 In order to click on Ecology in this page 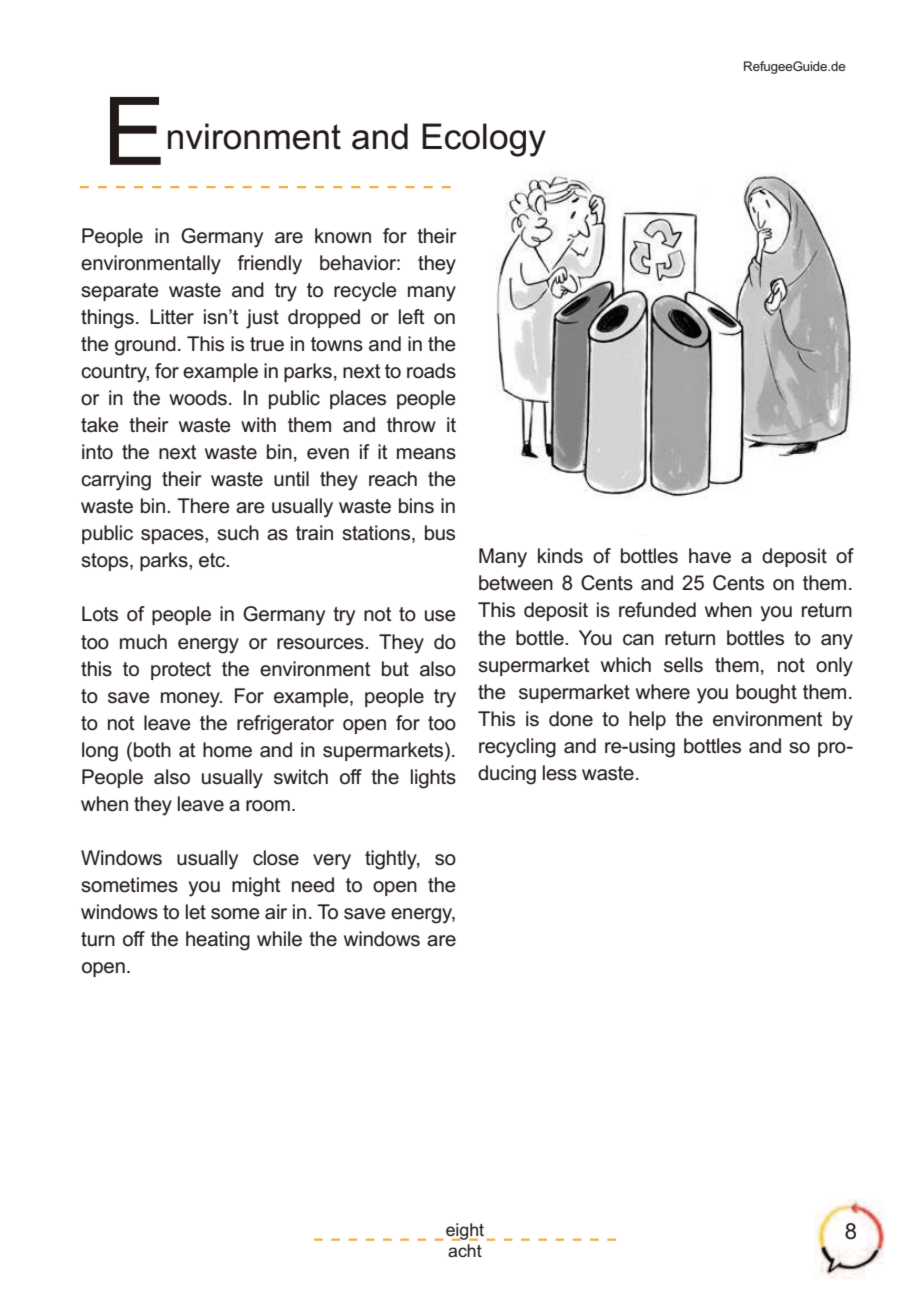, I will do `click(484, 140)`.
